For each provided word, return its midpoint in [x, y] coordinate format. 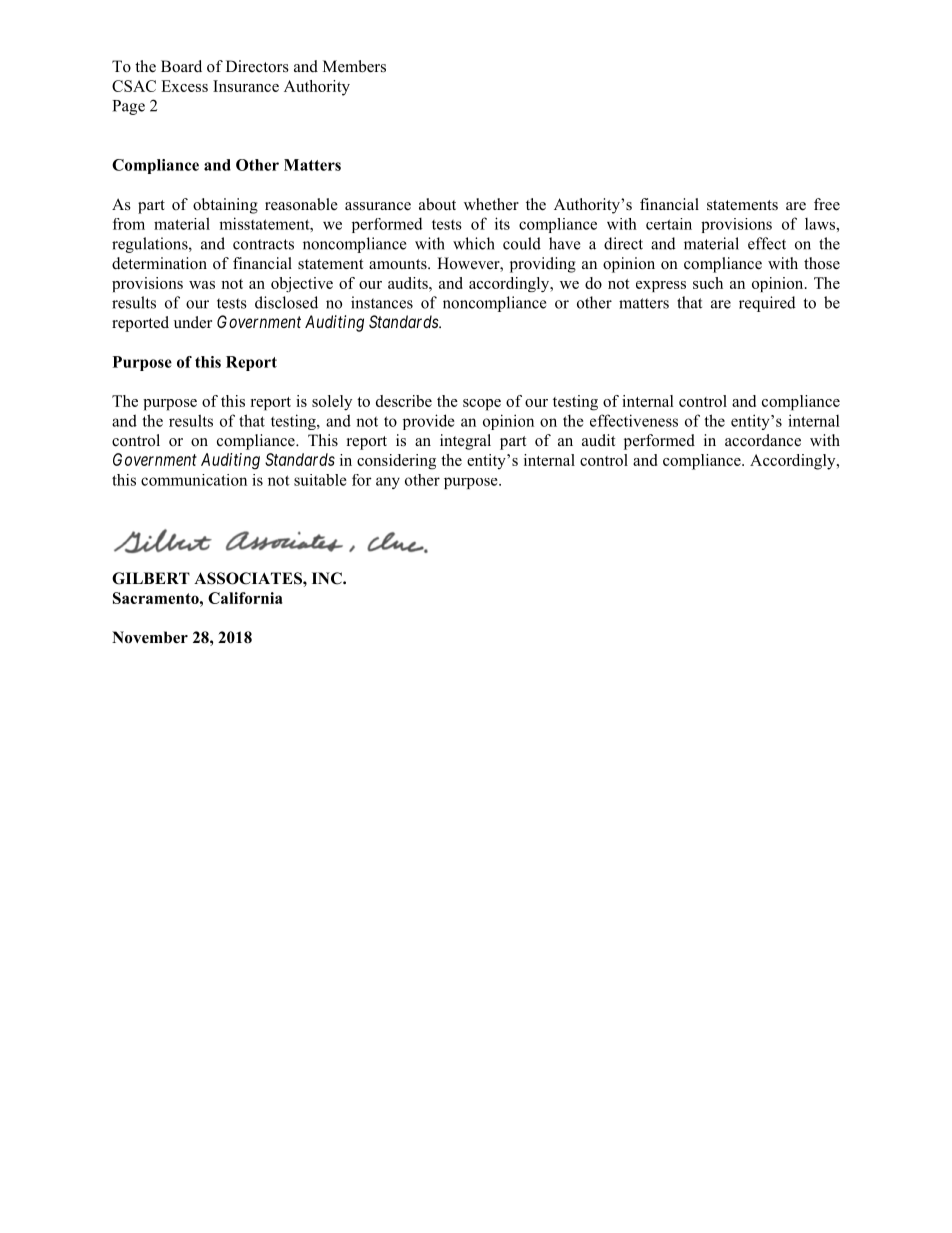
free [827, 204]
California [245, 598]
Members [354, 66]
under [193, 322]
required [767, 304]
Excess [184, 86]
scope [482, 405]
